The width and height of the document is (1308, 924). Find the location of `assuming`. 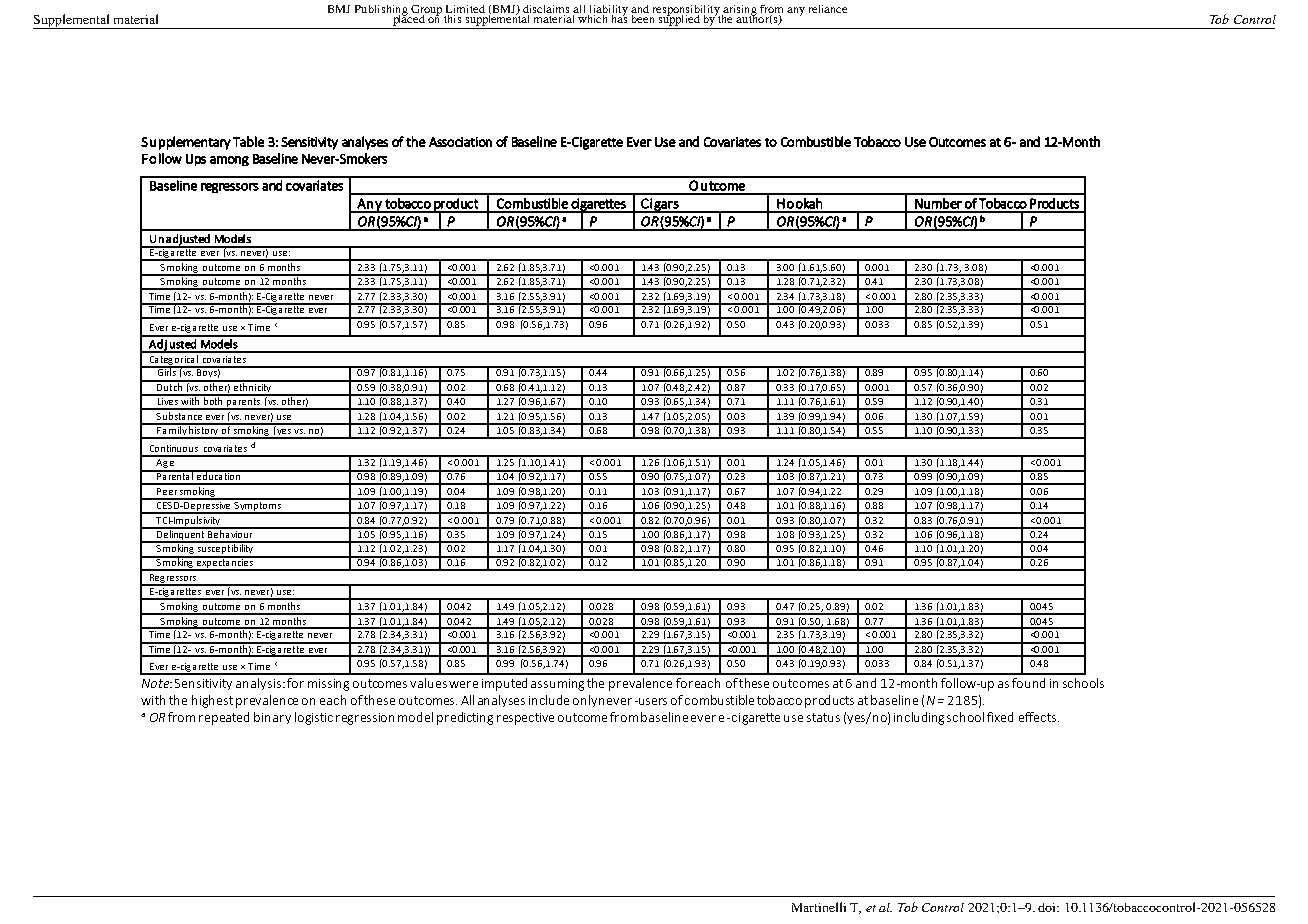

assuming is located at coordinates (557, 685).
